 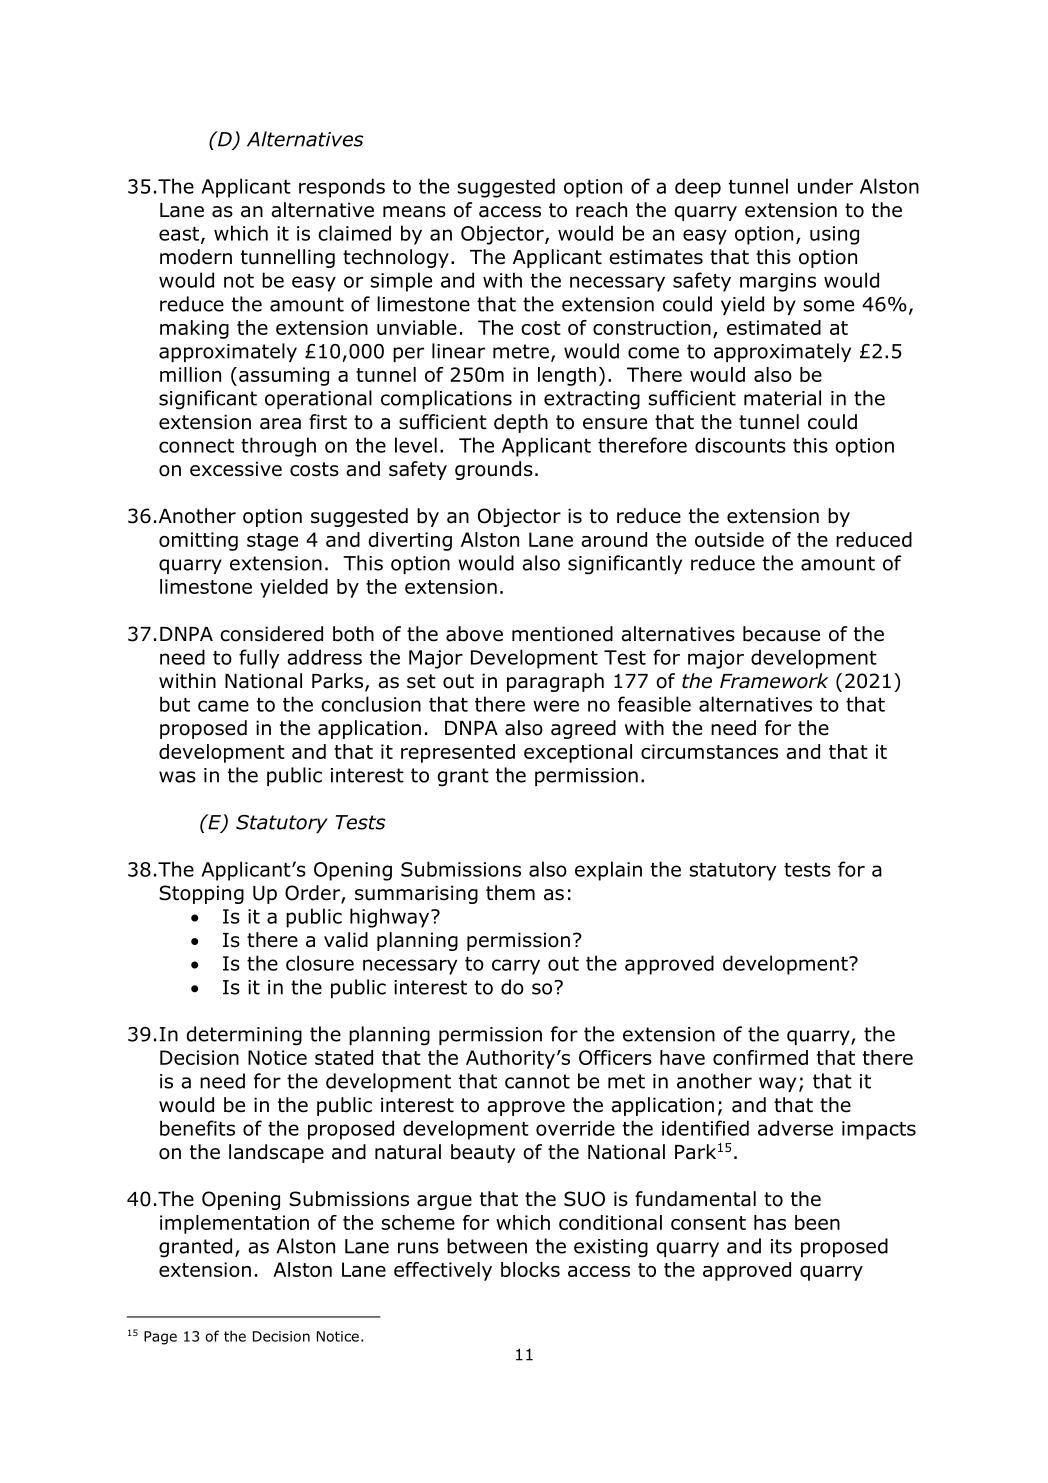 I want to click on Page, so click(x=160, y=1338).
